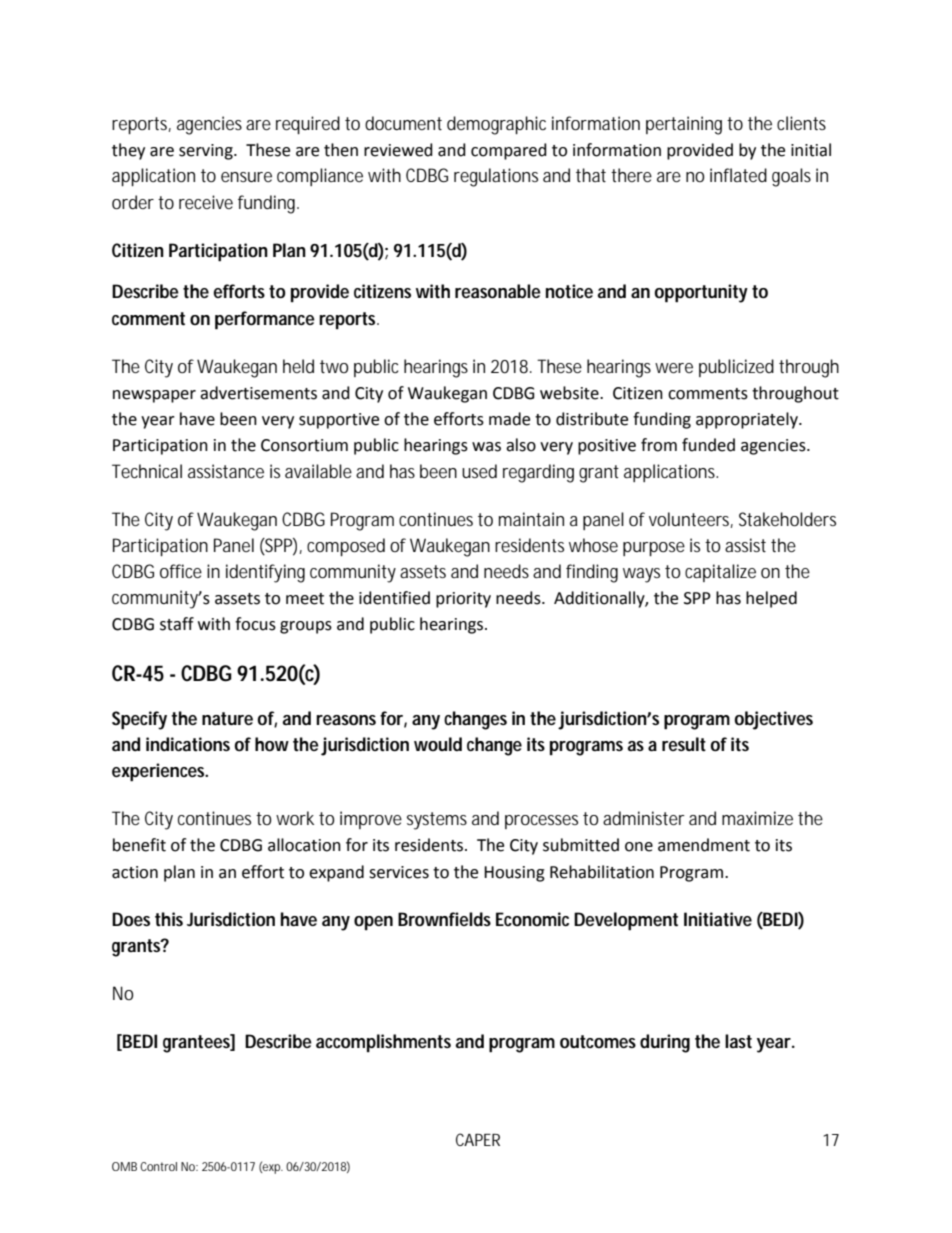  Describe the element at coordinates (207, 152) in the document. I see `serving` at that location.
